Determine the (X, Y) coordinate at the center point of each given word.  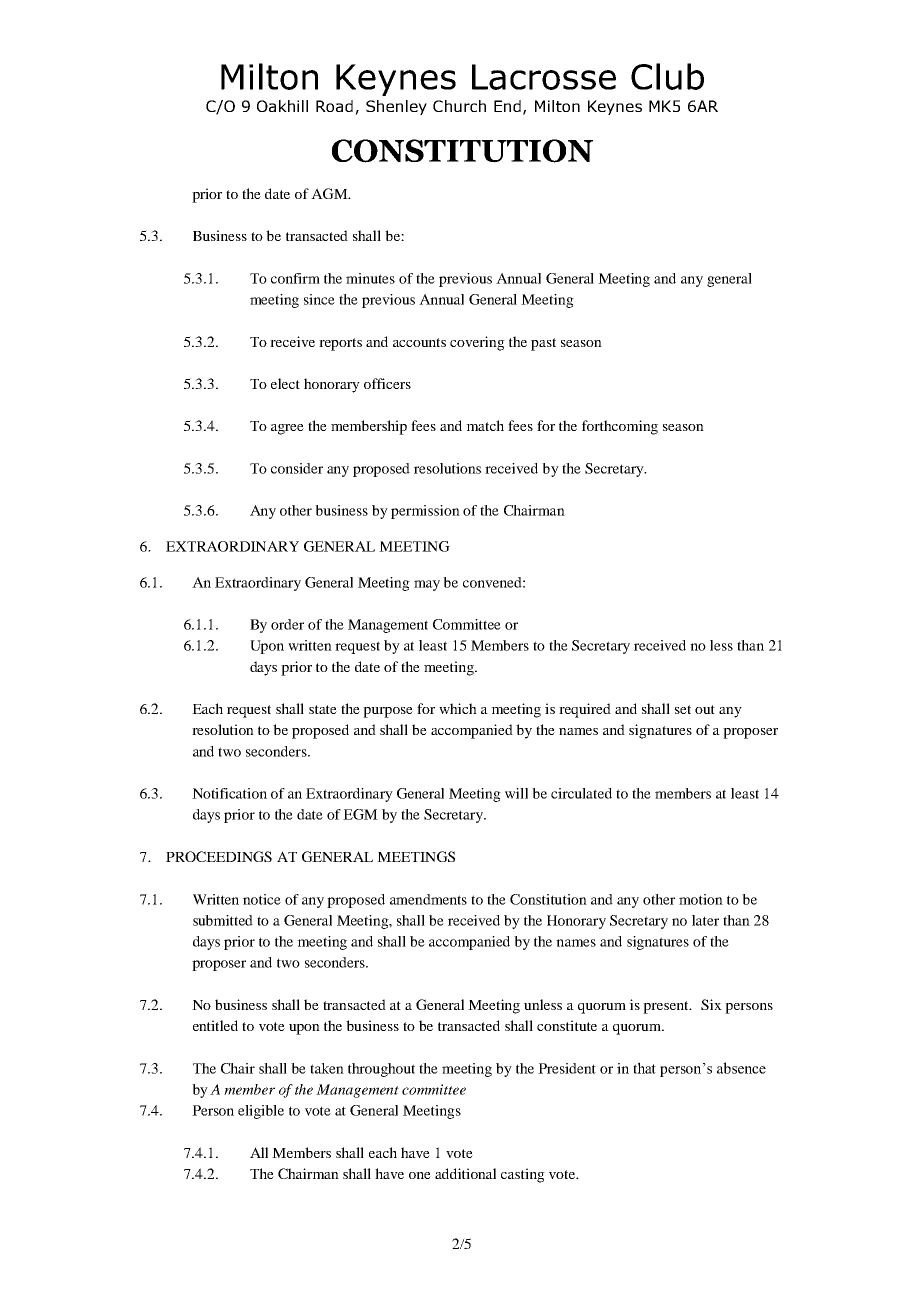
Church (459, 106)
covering (477, 343)
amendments (428, 899)
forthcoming (620, 427)
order (287, 624)
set (683, 709)
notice (262, 899)
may (427, 585)
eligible (261, 1112)
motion (701, 899)
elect (285, 383)
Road (334, 106)
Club (667, 76)
